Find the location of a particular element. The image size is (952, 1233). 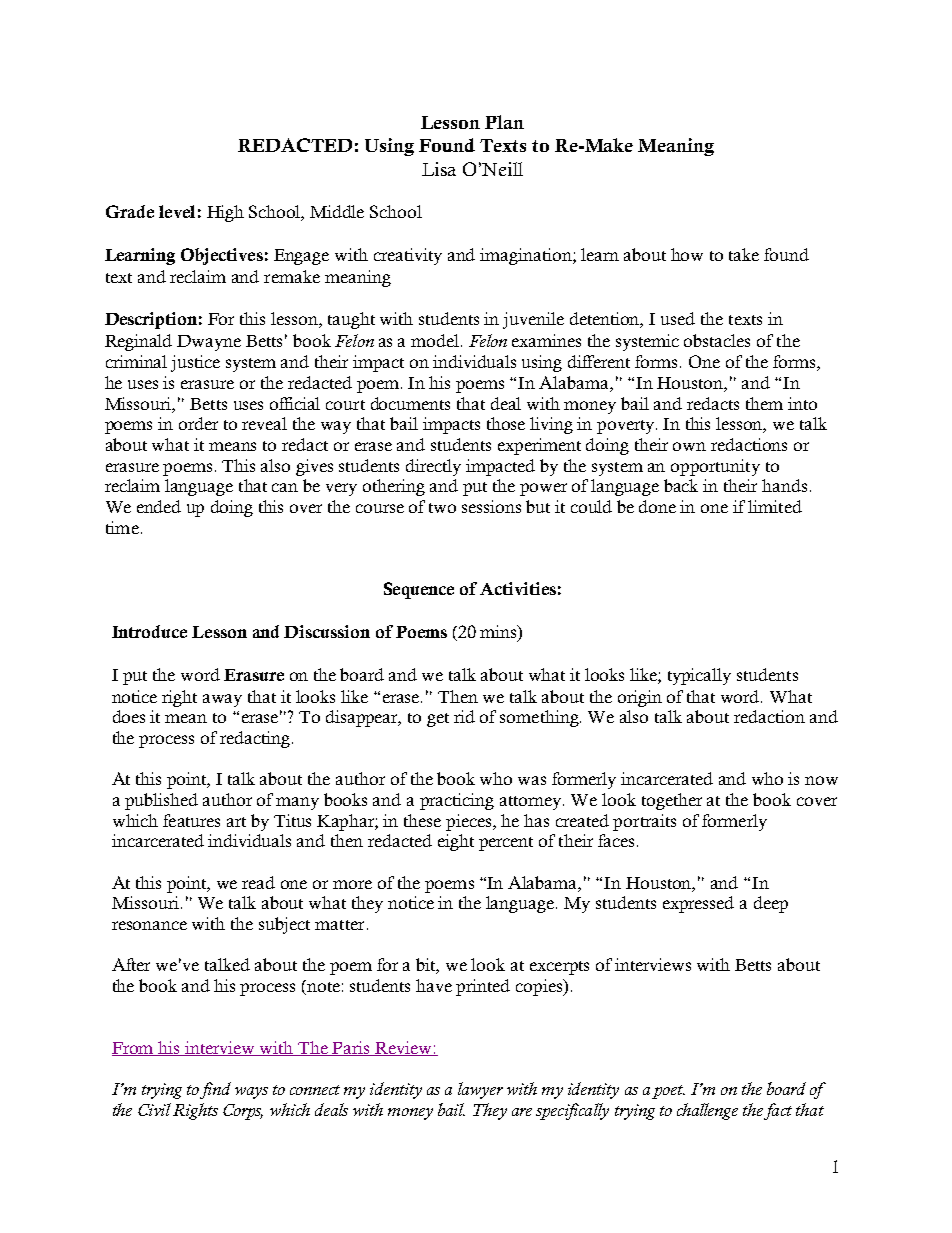

lawyer is located at coordinates (480, 1090).
